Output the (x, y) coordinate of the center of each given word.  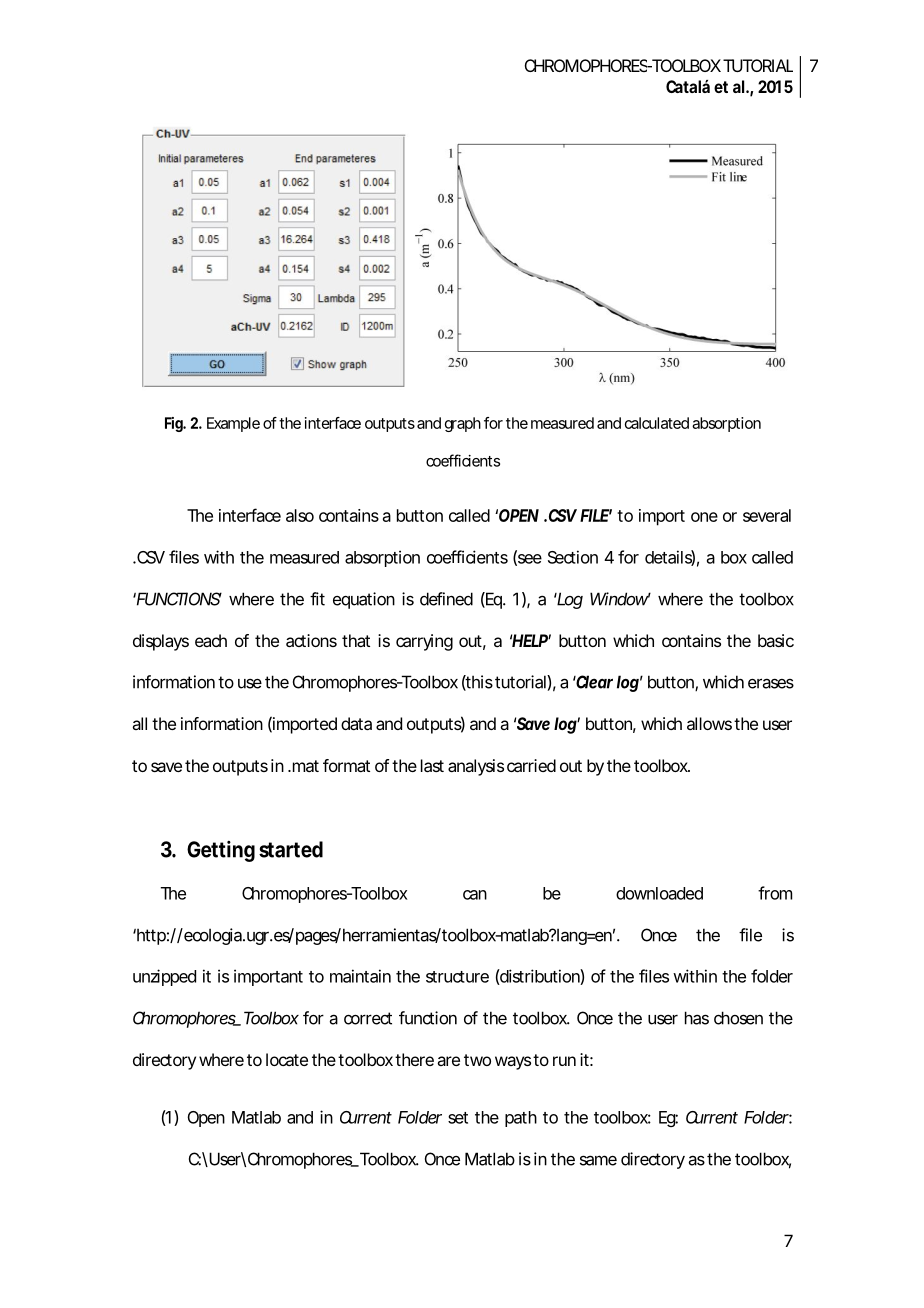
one (704, 517)
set (458, 1118)
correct (368, 1018)
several (767, 515)
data (356, 723)
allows (709, 723)
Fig (174, 424)
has (697, 1018)
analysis (476, 767)
